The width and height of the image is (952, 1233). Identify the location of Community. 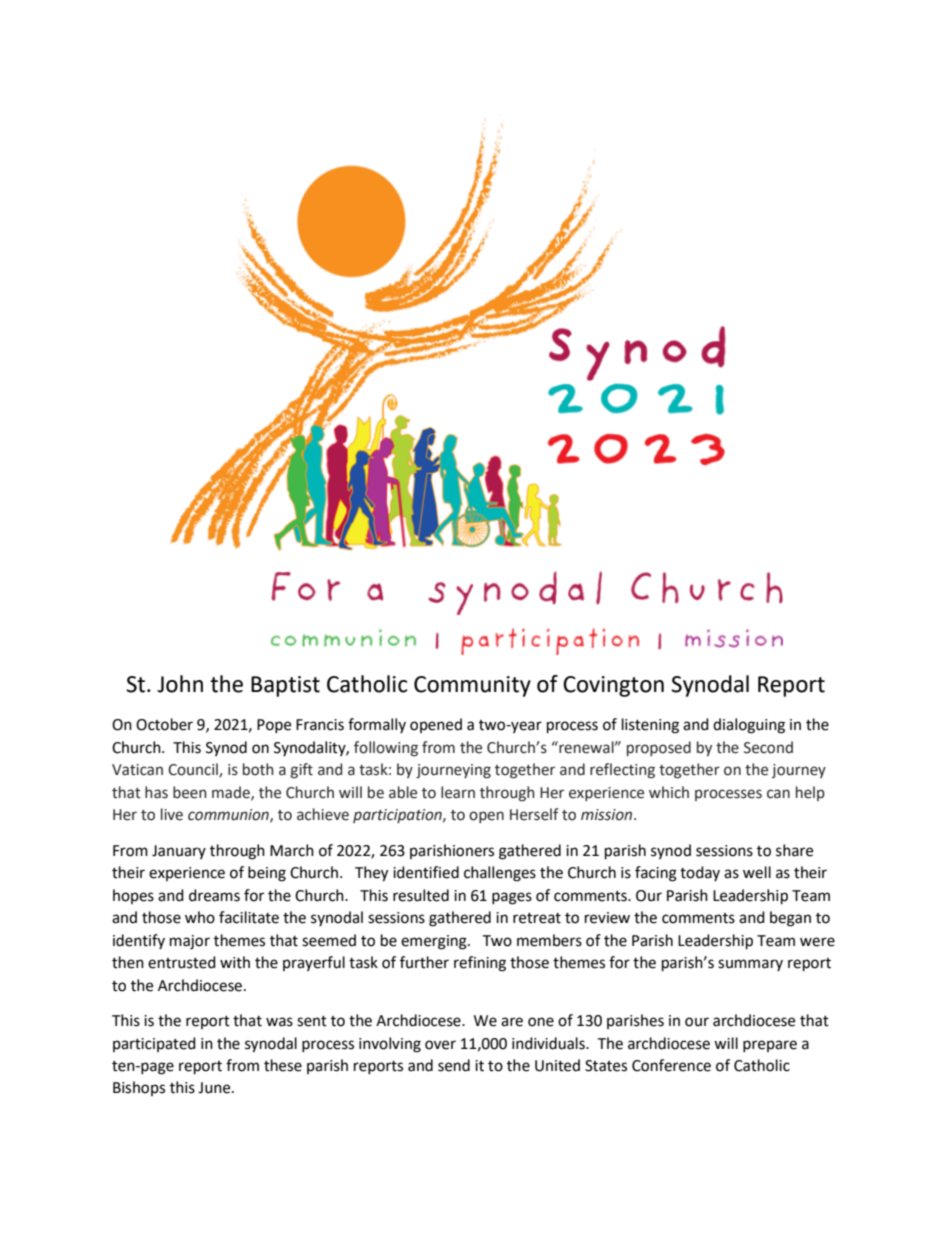
(472, 686).
